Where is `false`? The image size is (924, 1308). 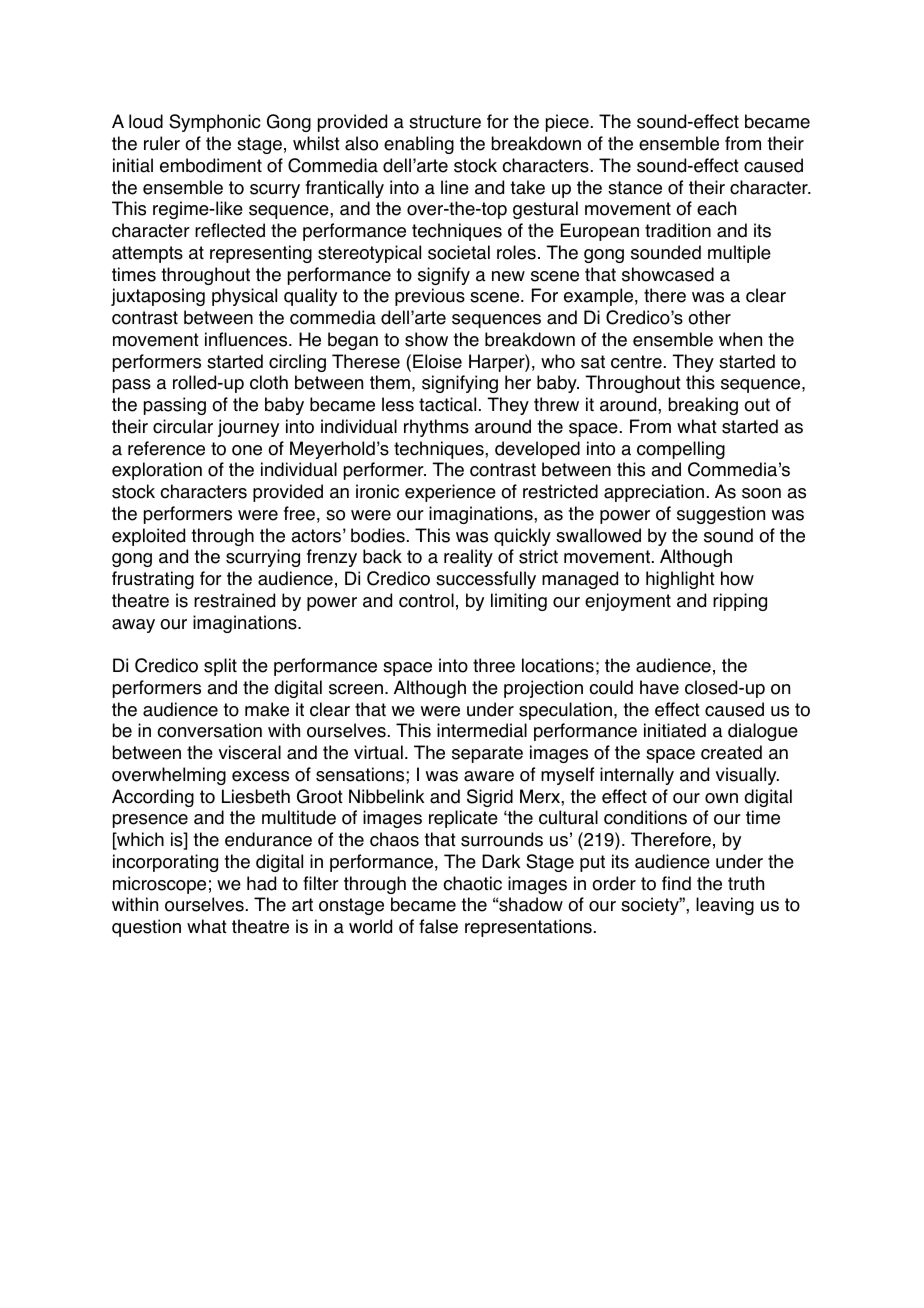 false is located at coordinates (438, 926).
